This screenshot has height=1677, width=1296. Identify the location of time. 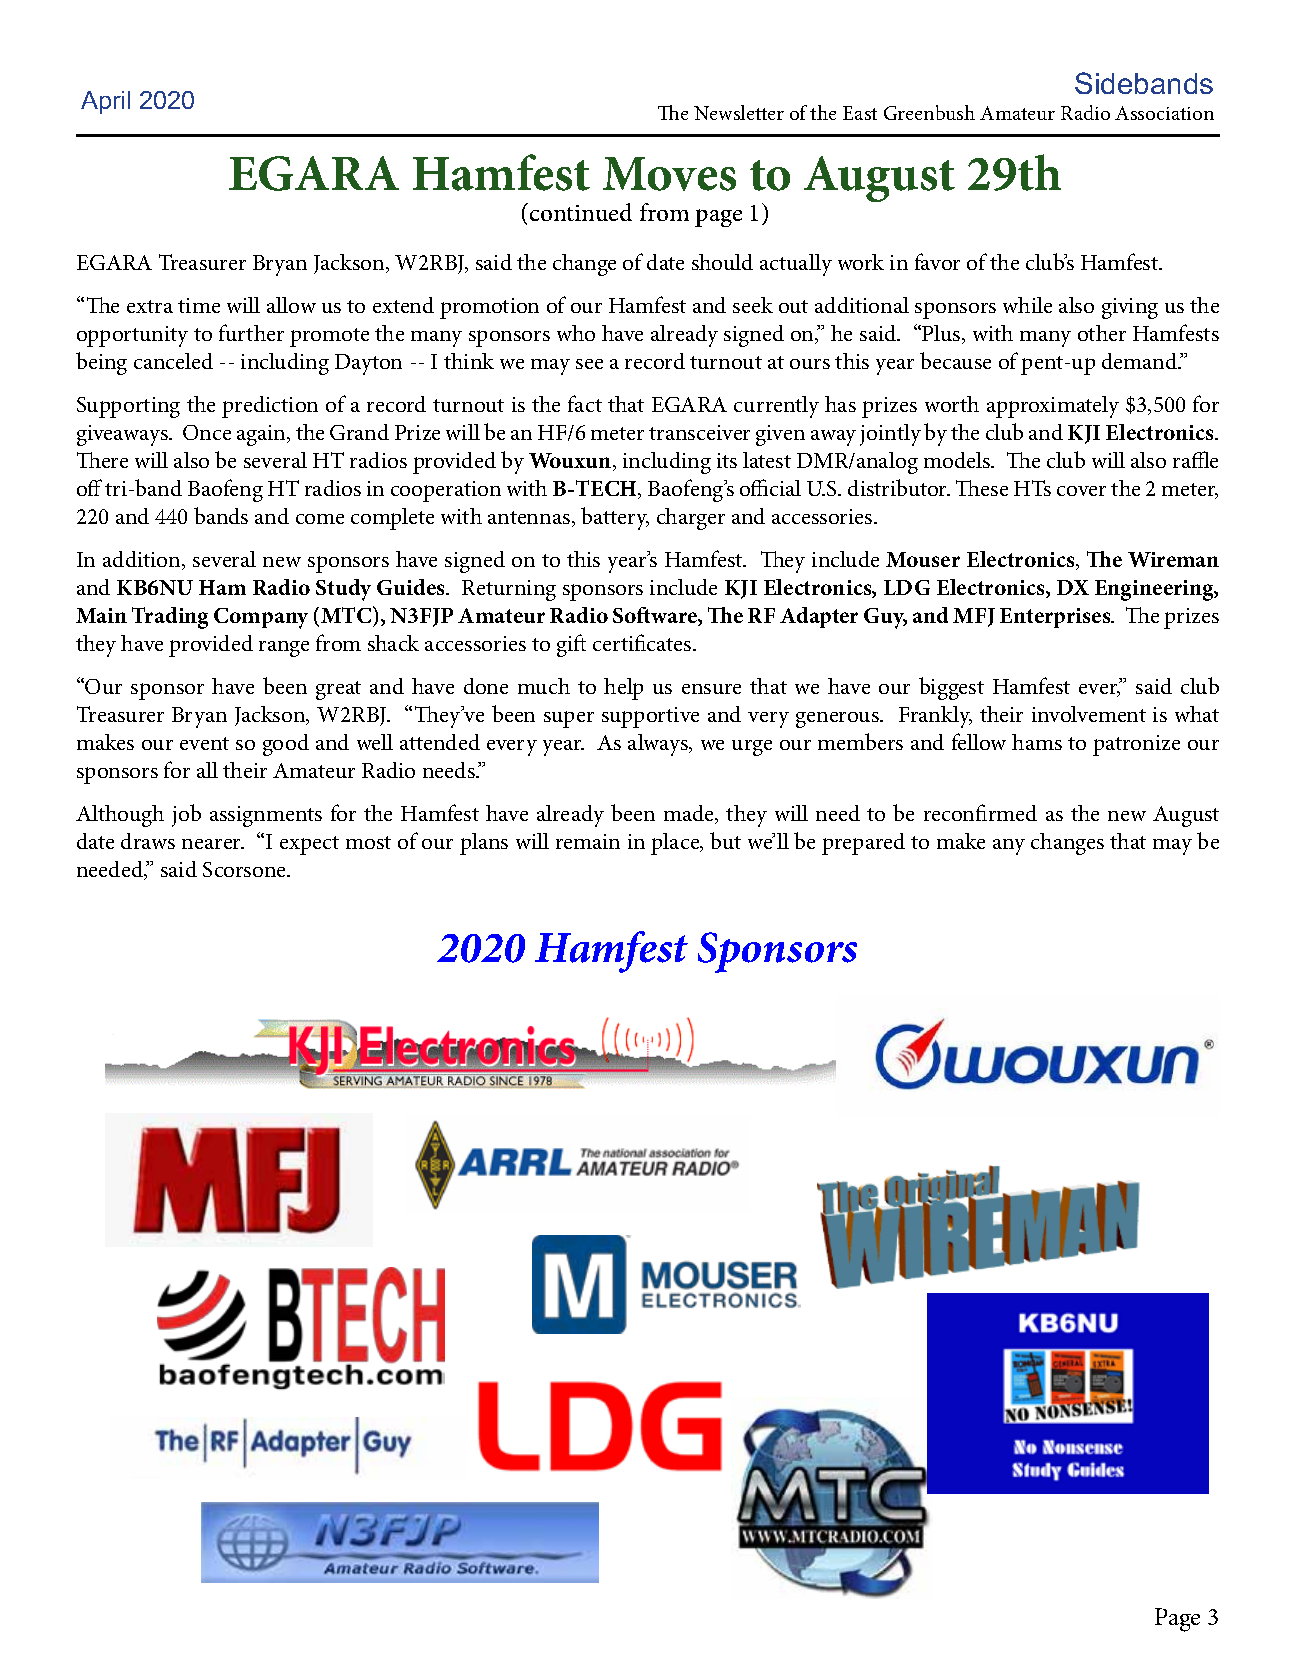
(199, 305).
